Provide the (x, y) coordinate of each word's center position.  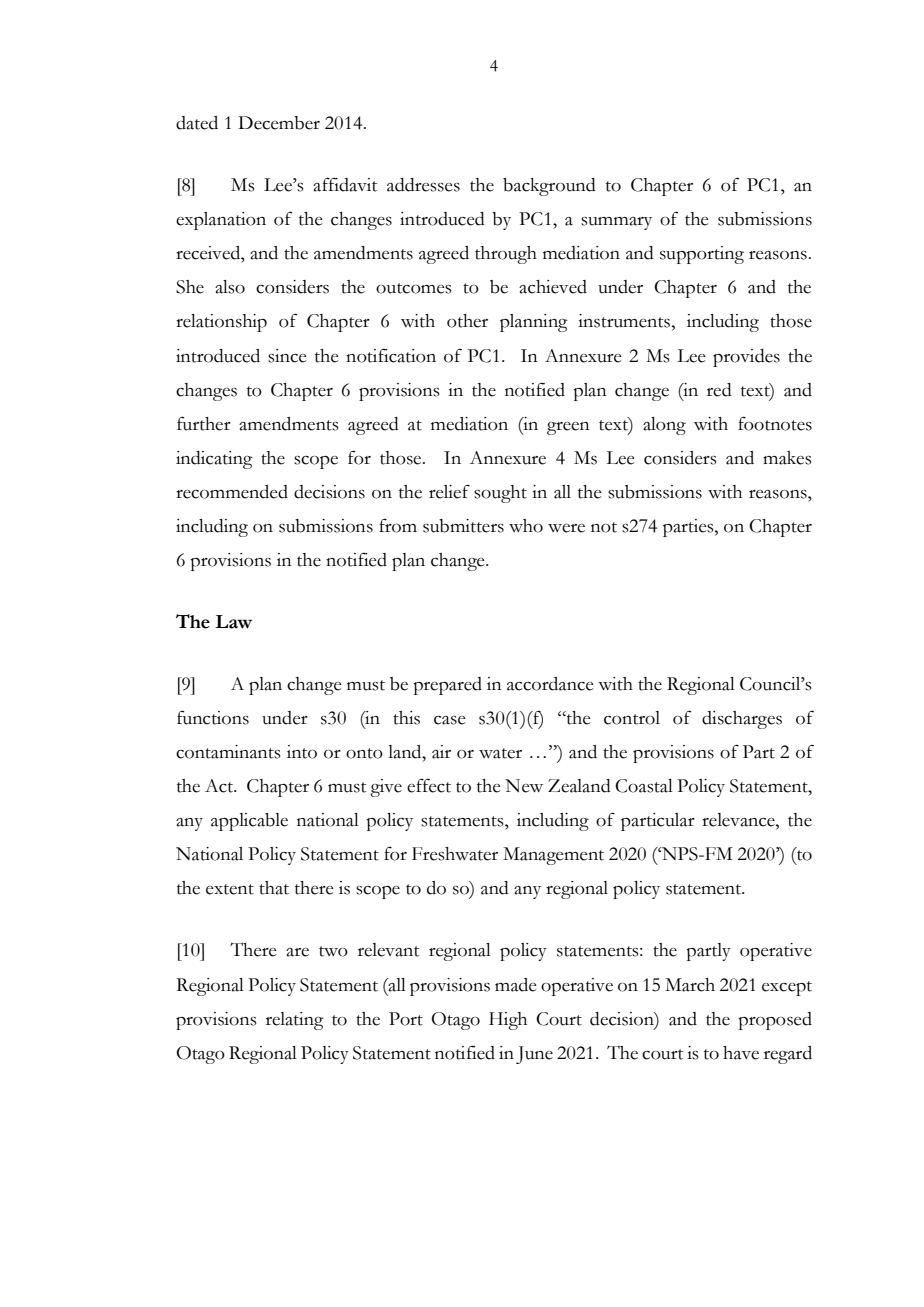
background (549, 187)
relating (295, 1021)
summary (616, 223)
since (287, 356)
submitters (463, 526)
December (279, 123)
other (467, 321)
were (566, 528)
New (524, 786)
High (508, 1021)
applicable (249, 822)
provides (746, 358)
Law (233, 622)
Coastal (644, 786)
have (741, 1053)
